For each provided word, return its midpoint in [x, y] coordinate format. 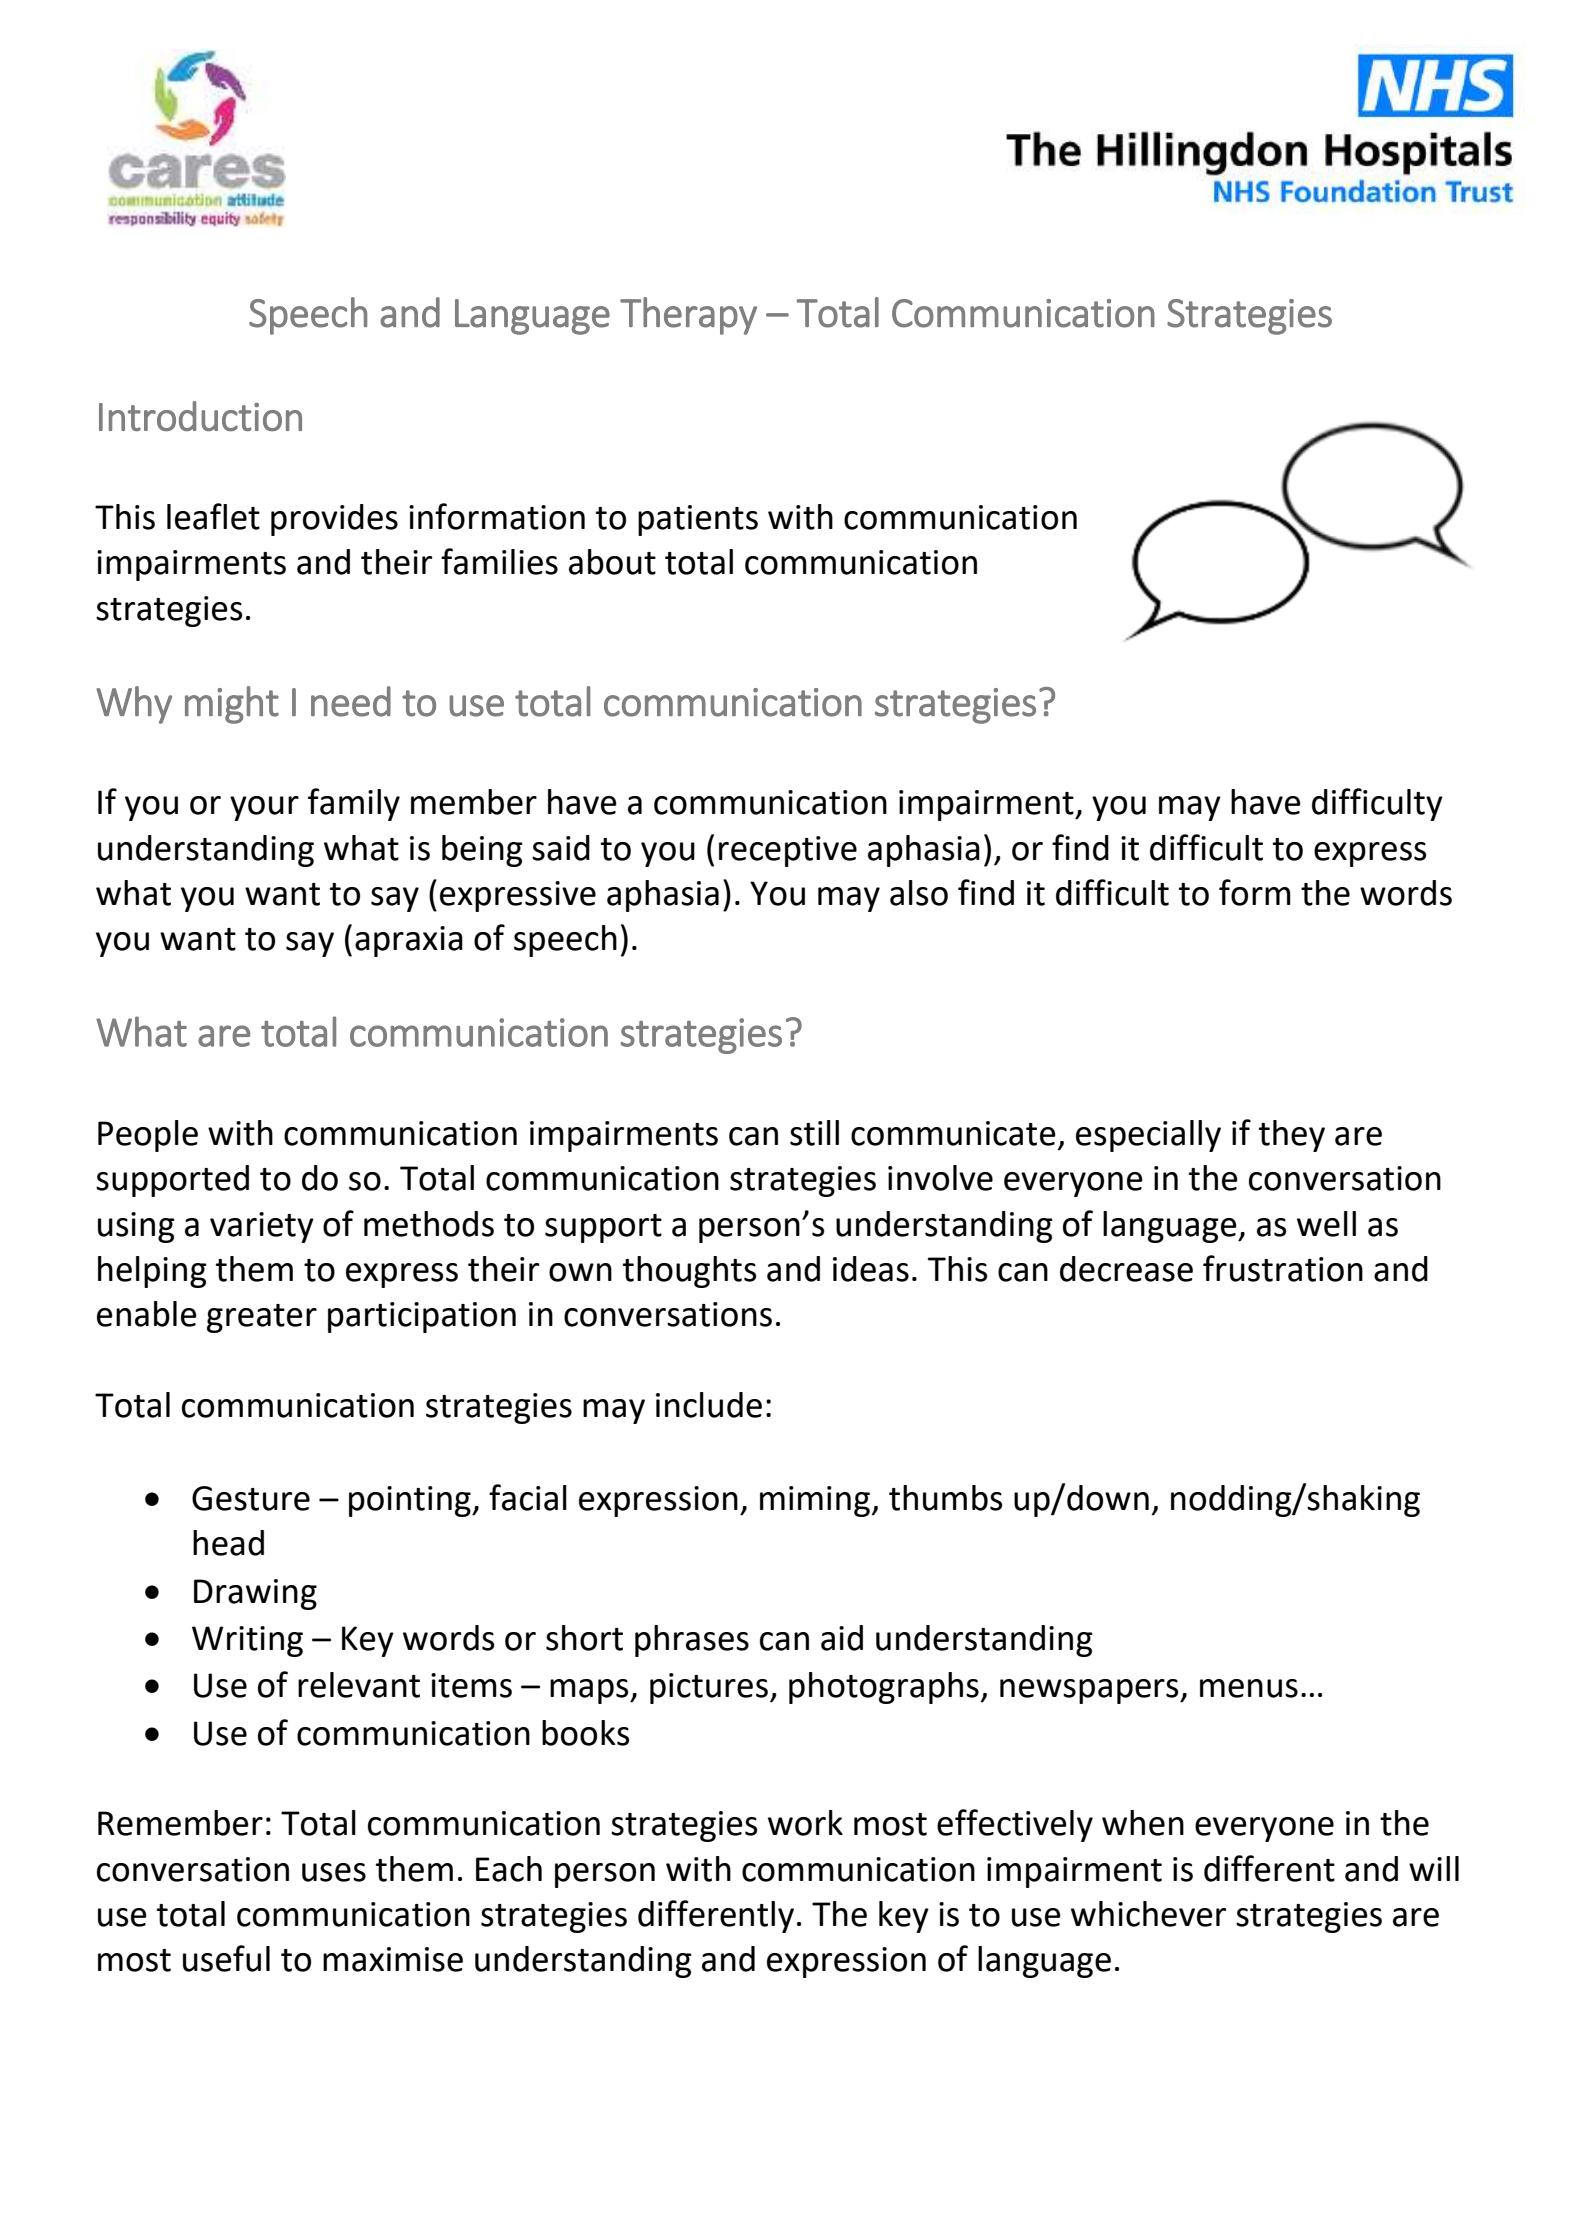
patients [698, 520]
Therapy [688, 316]
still [814, 1133]
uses [334, 1872]
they [1292, 1136]
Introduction [200, 416]
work [805, 1823]
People [148, 1136]
